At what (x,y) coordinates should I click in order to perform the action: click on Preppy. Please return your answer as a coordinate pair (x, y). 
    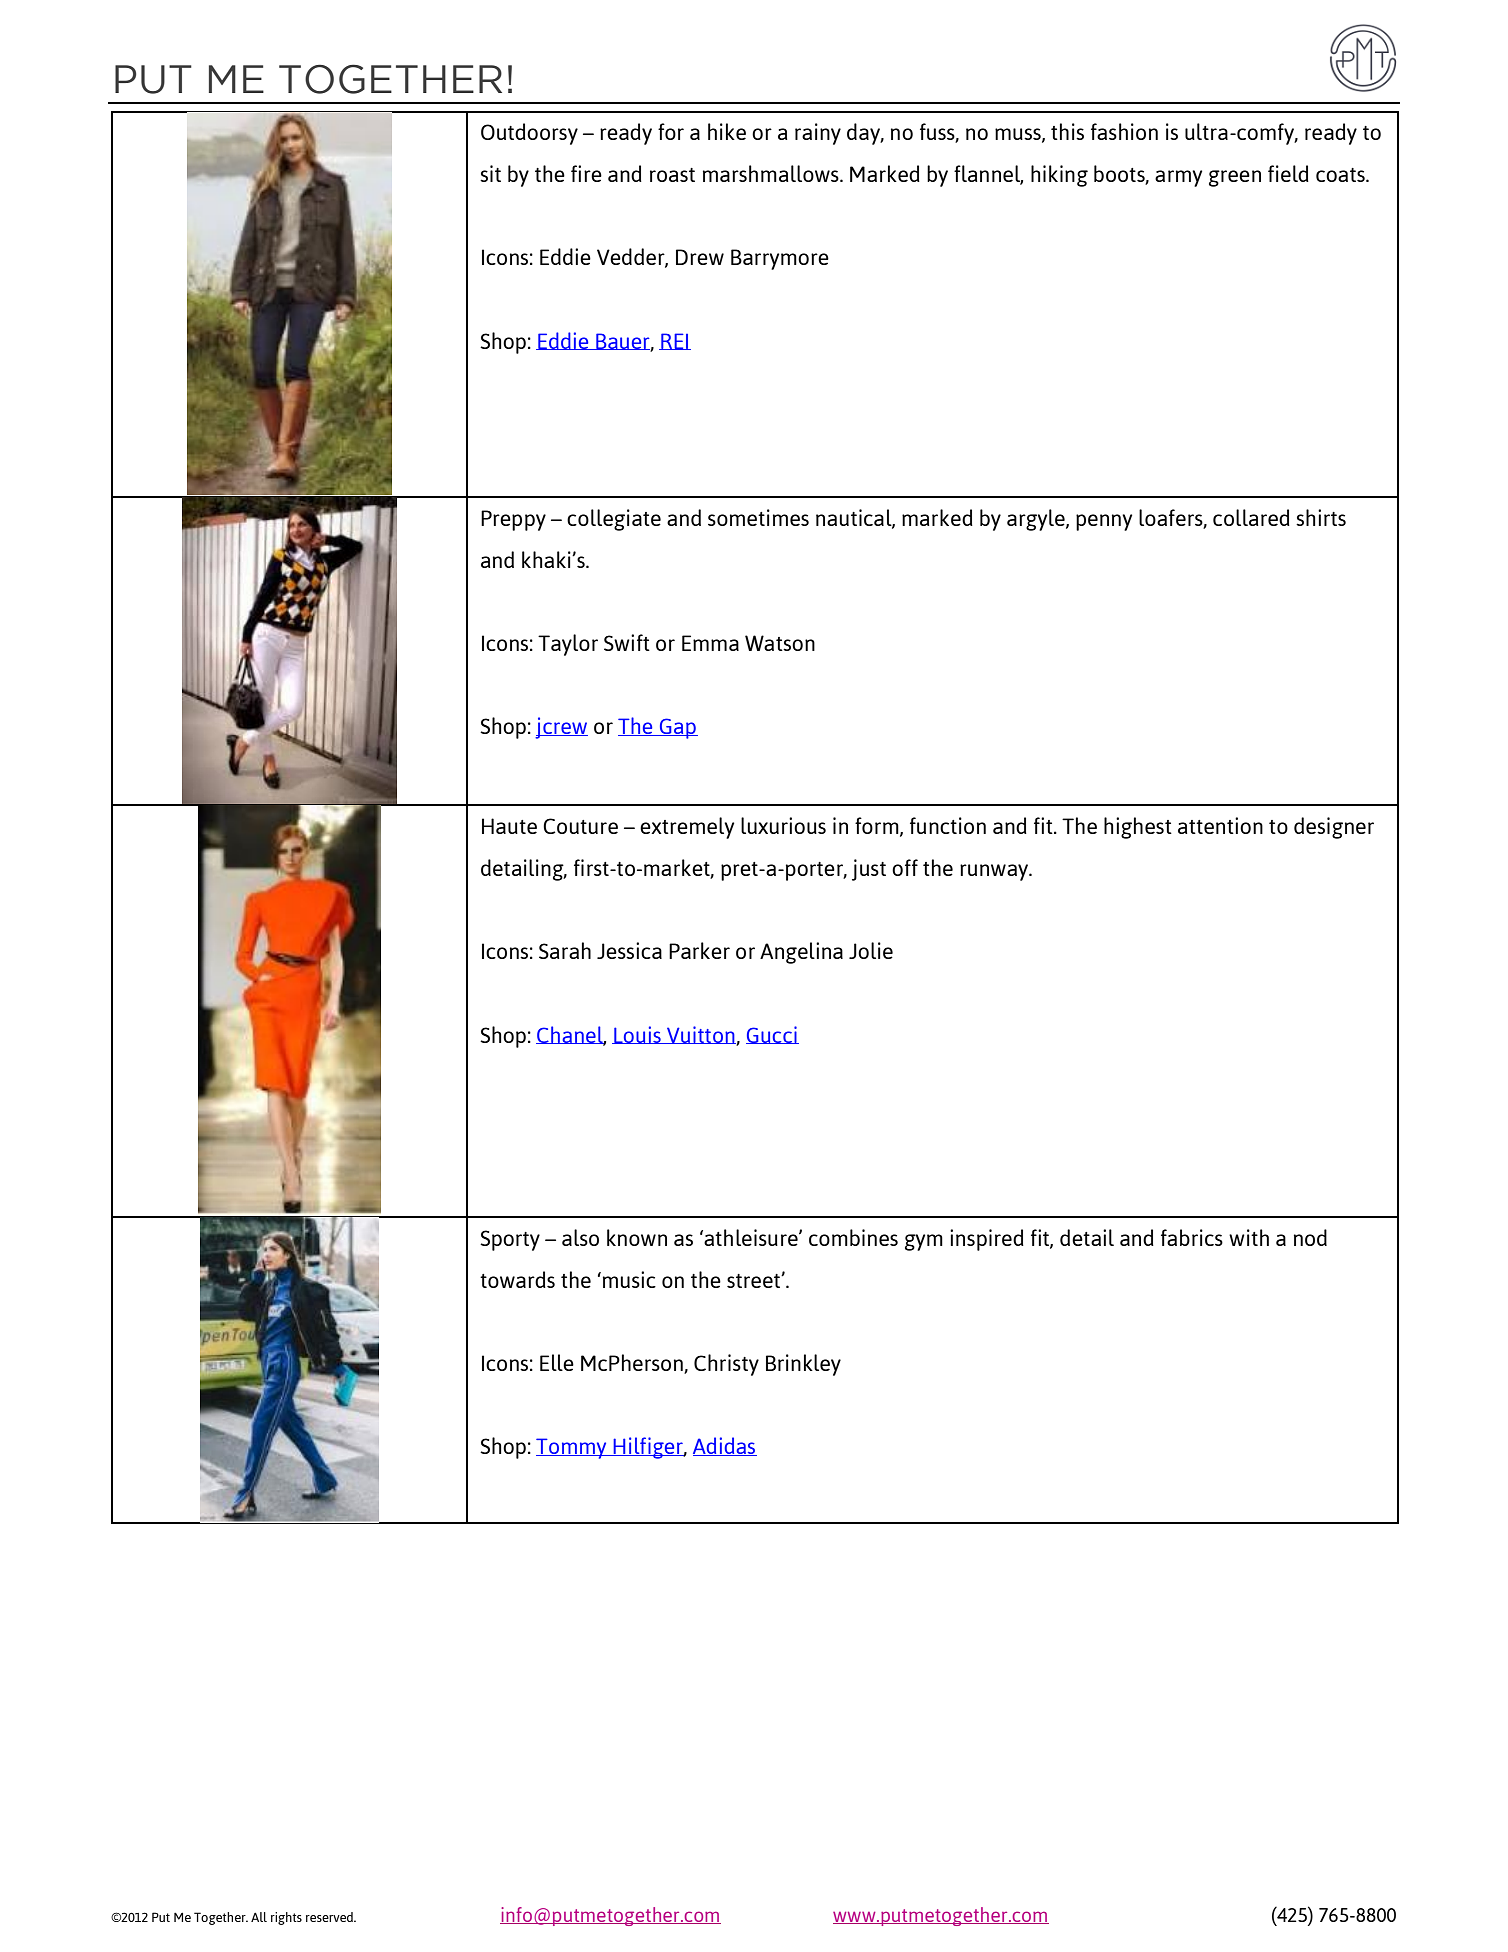
    Looking at the image, I should click on (513, 520).
